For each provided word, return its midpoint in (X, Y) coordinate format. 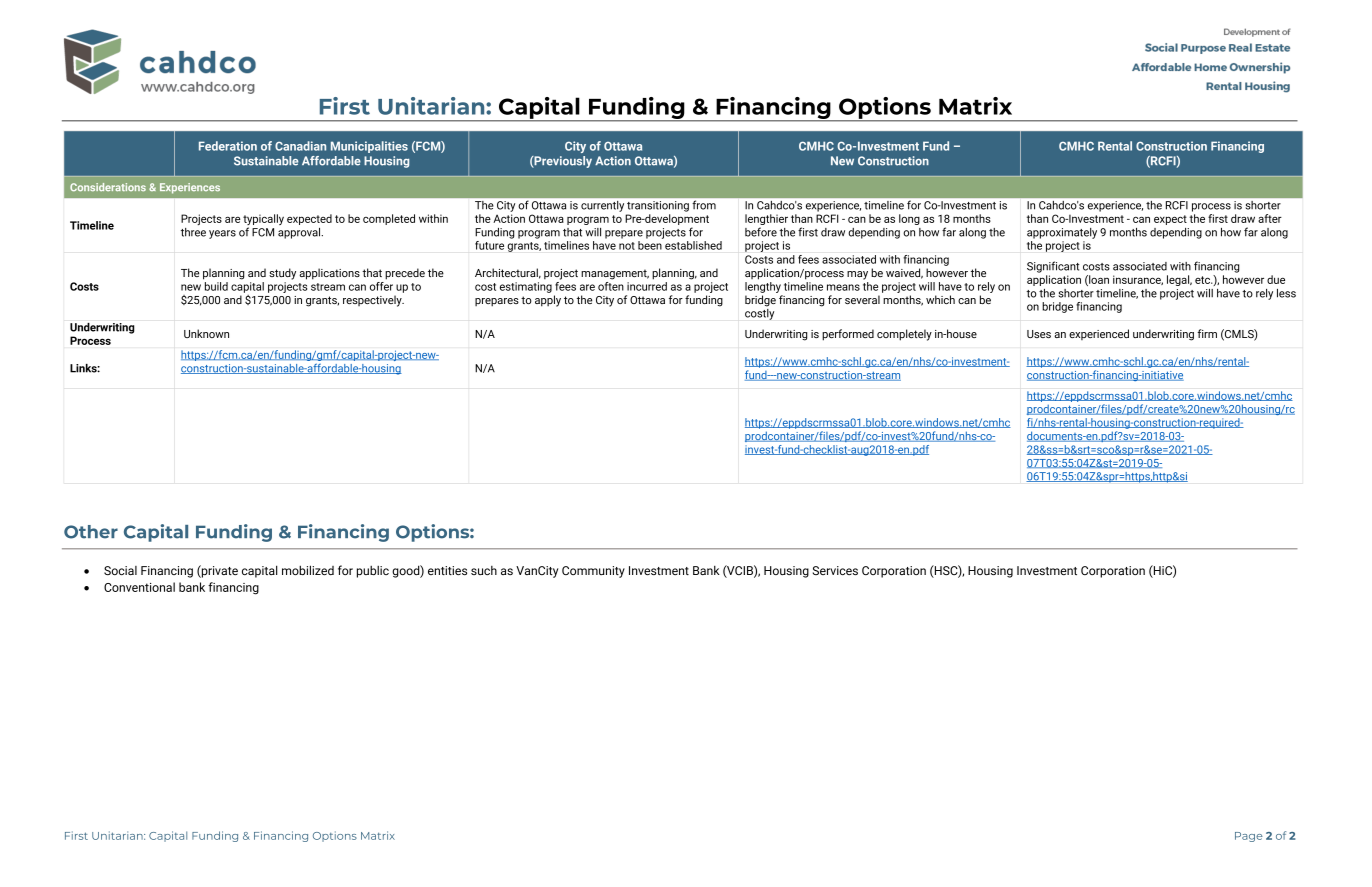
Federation (228, 146)
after (1270, 218)
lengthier (766, 221)
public (373, 572)
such (484, 570)
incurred (647, 286)
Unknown (206, 333)
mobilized (308, 570)
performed (848, 335)
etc (1204, 280)
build (216, 286)
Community (593, 572)
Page (1249, 837)
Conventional (139, 587)
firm (1207, 333)
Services (835, 570)
